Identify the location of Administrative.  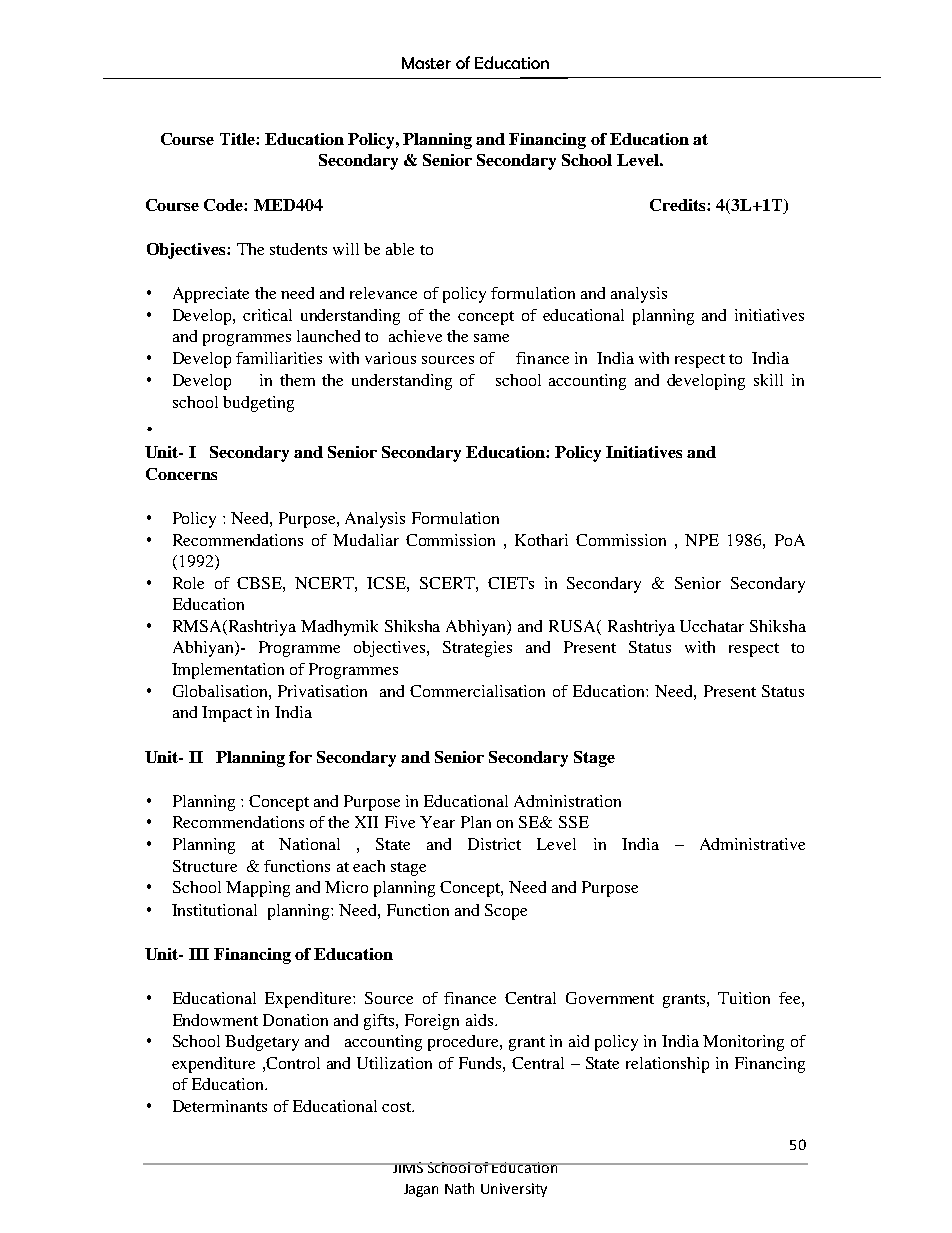
(752, 844).
